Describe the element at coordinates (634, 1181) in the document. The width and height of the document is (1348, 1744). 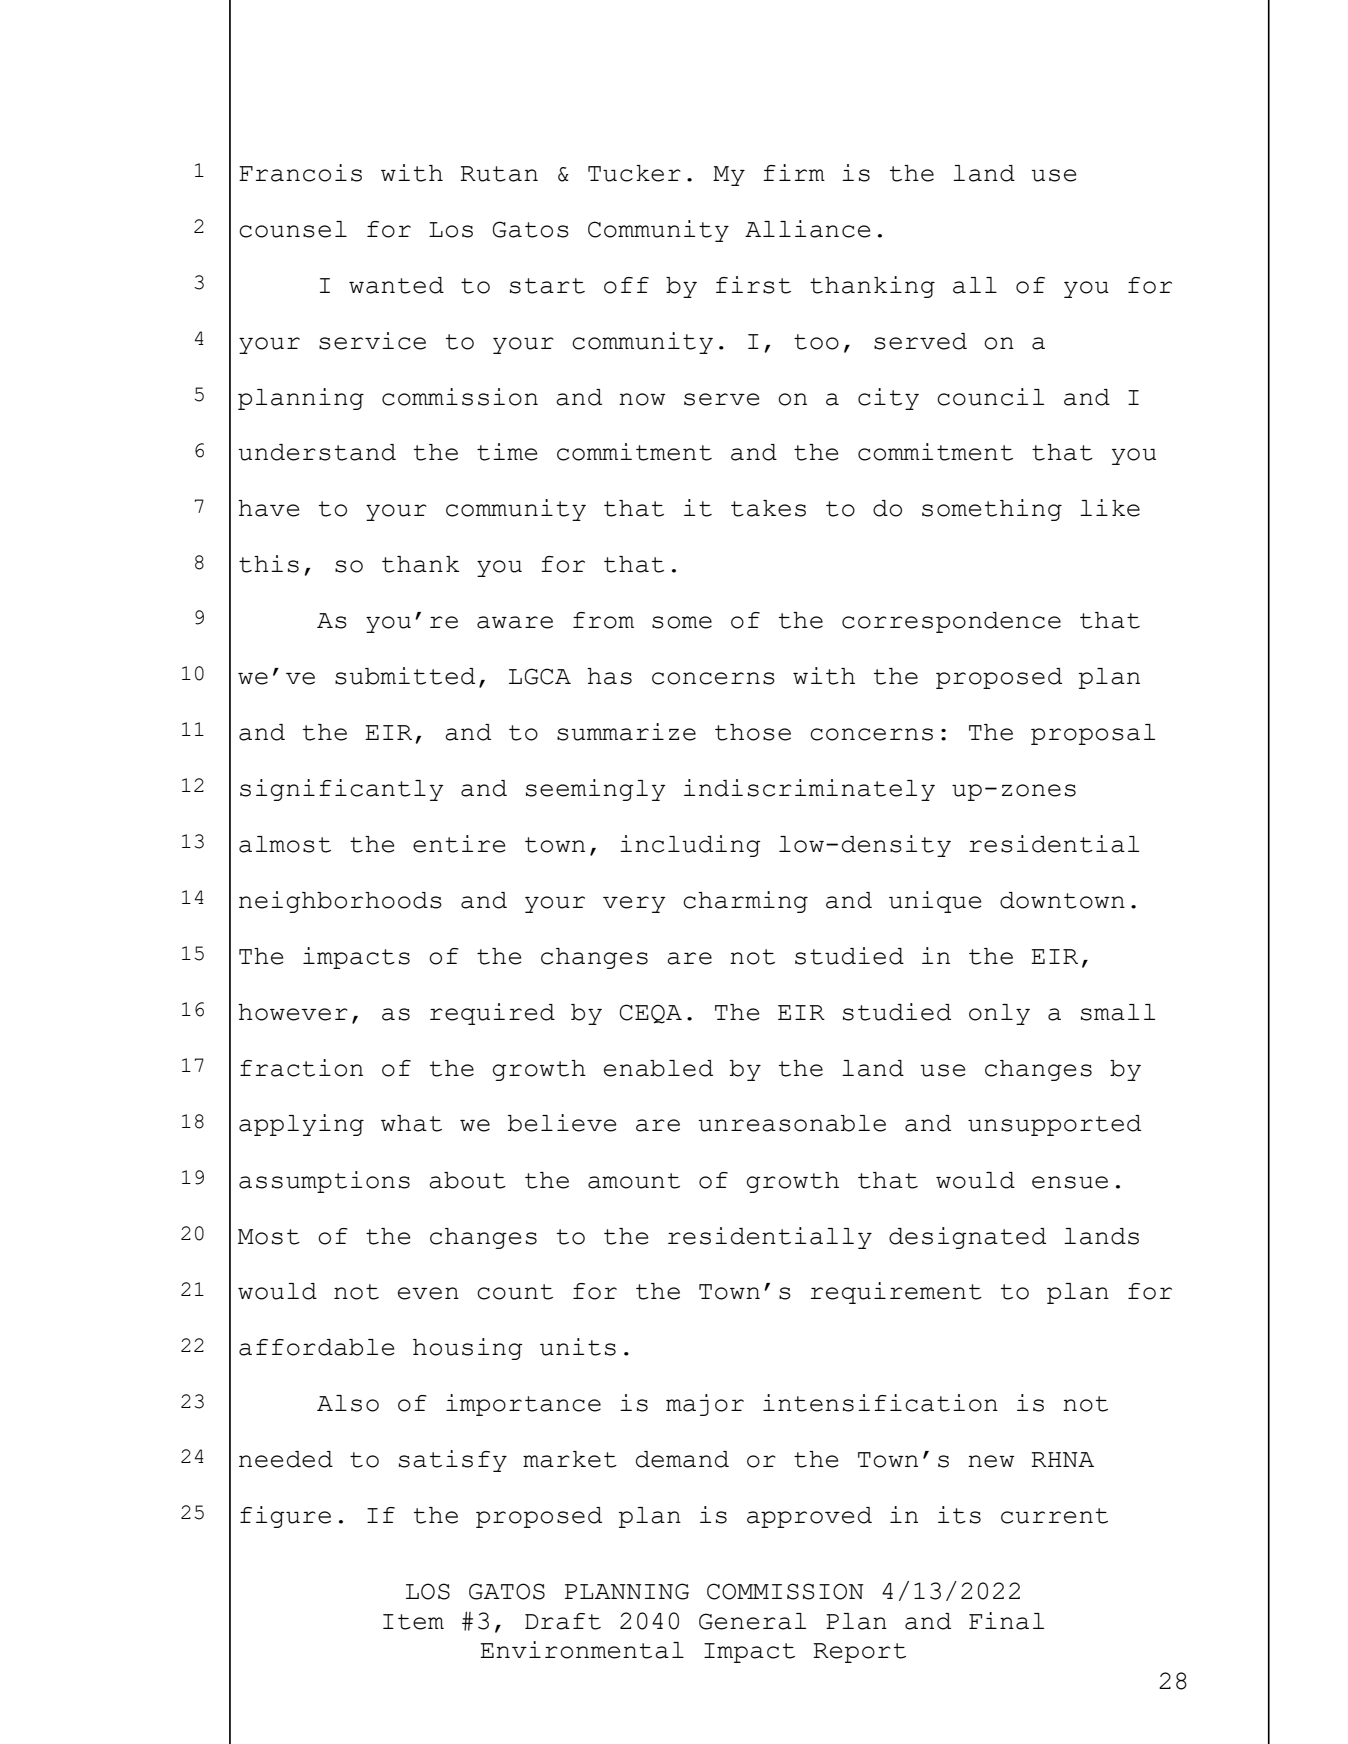
I see `amount` at that location.
